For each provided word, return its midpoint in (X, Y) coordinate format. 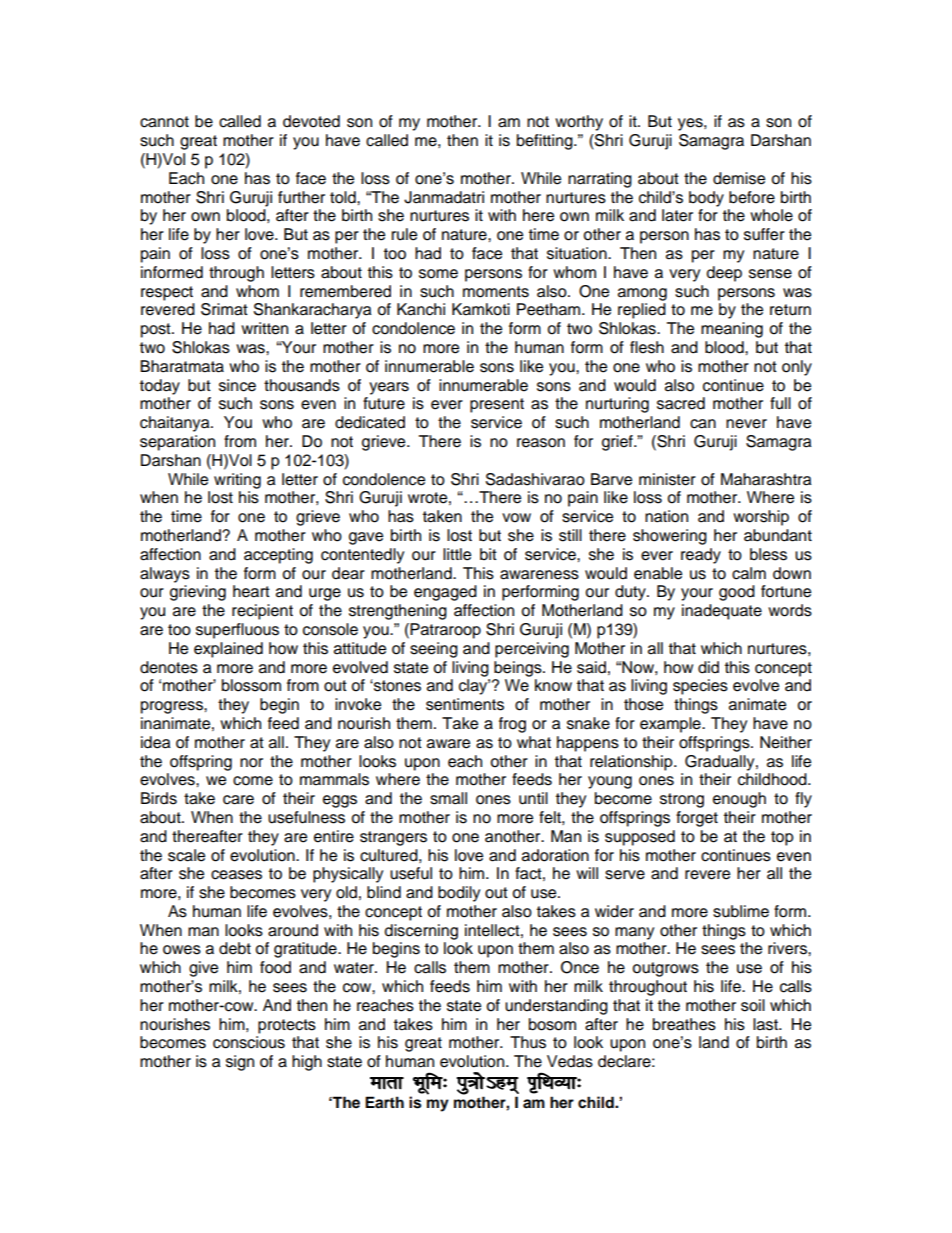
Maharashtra (766, 479)
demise (739, 178)
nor (251, 763)
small (448, 798)
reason (541, 443)
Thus (528, 1042)
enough (739, 800)
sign (240, 1063)
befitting (546, 142)
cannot (164, 122)
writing (237, 481)
